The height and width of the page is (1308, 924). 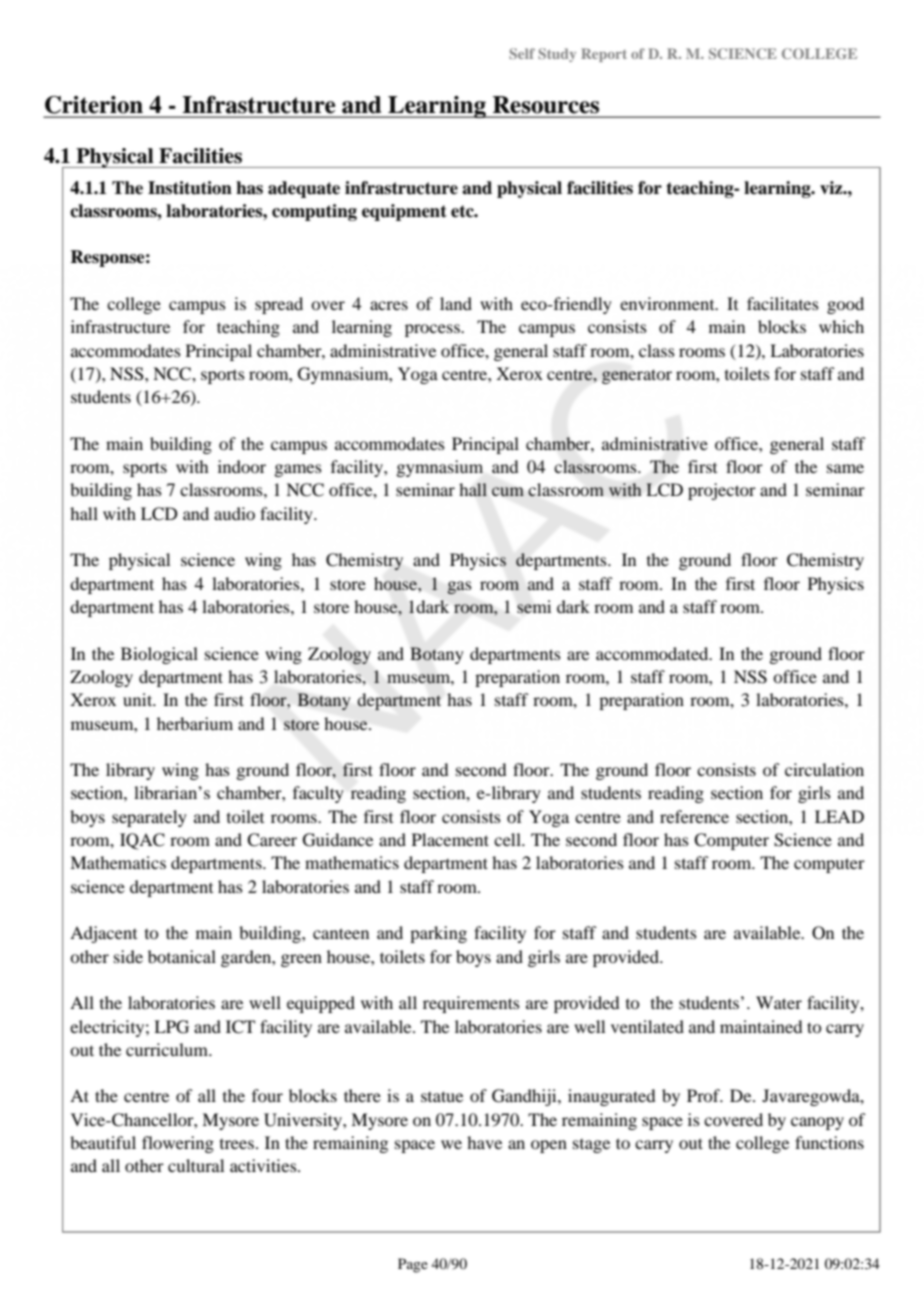 I want to click on process, so click(x=433, y=330).
